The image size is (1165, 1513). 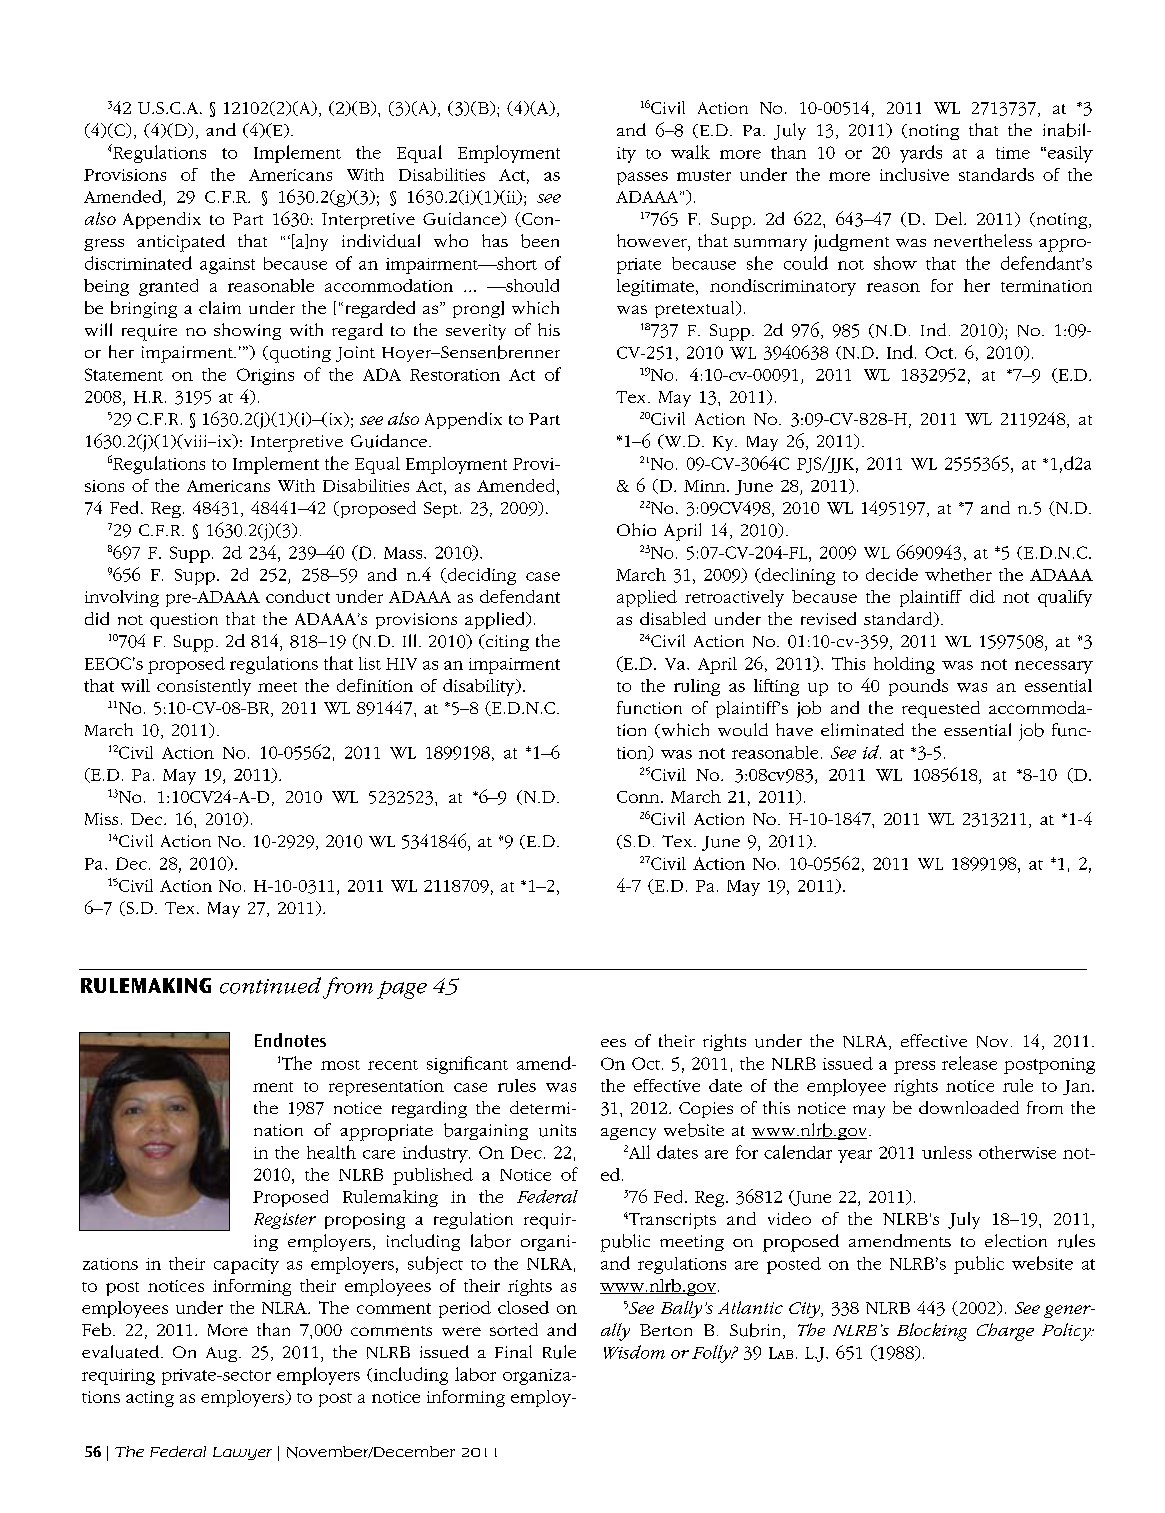 What do you see at coordinates (242, 1453) in the screenshot?
I see `Lawyer` at bounding box center [242, 1453].
